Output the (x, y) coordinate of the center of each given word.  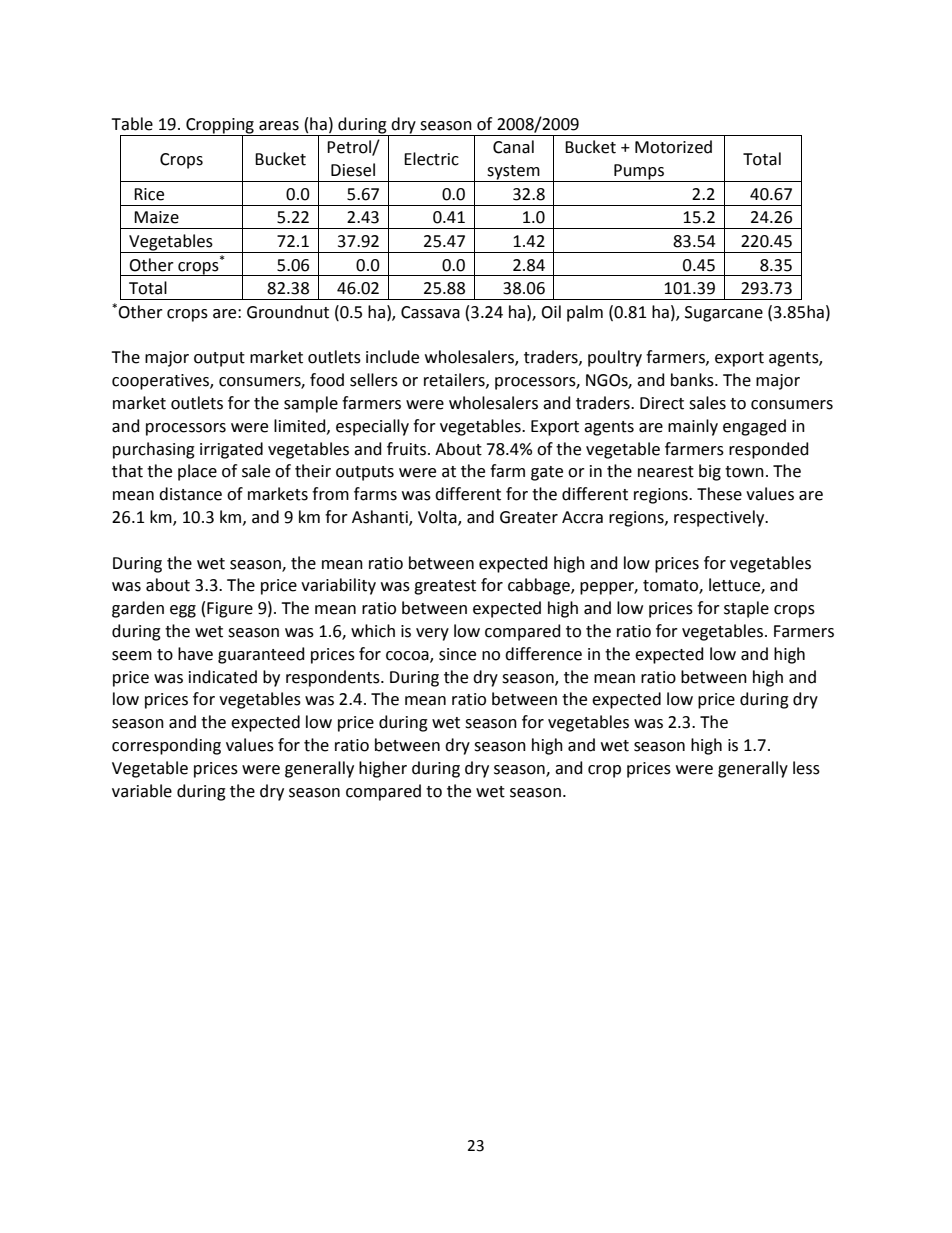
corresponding (166, 746)
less (806, 768)
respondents (334, 678)
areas (279, 126)
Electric (431, 159)
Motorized (673, 147)
